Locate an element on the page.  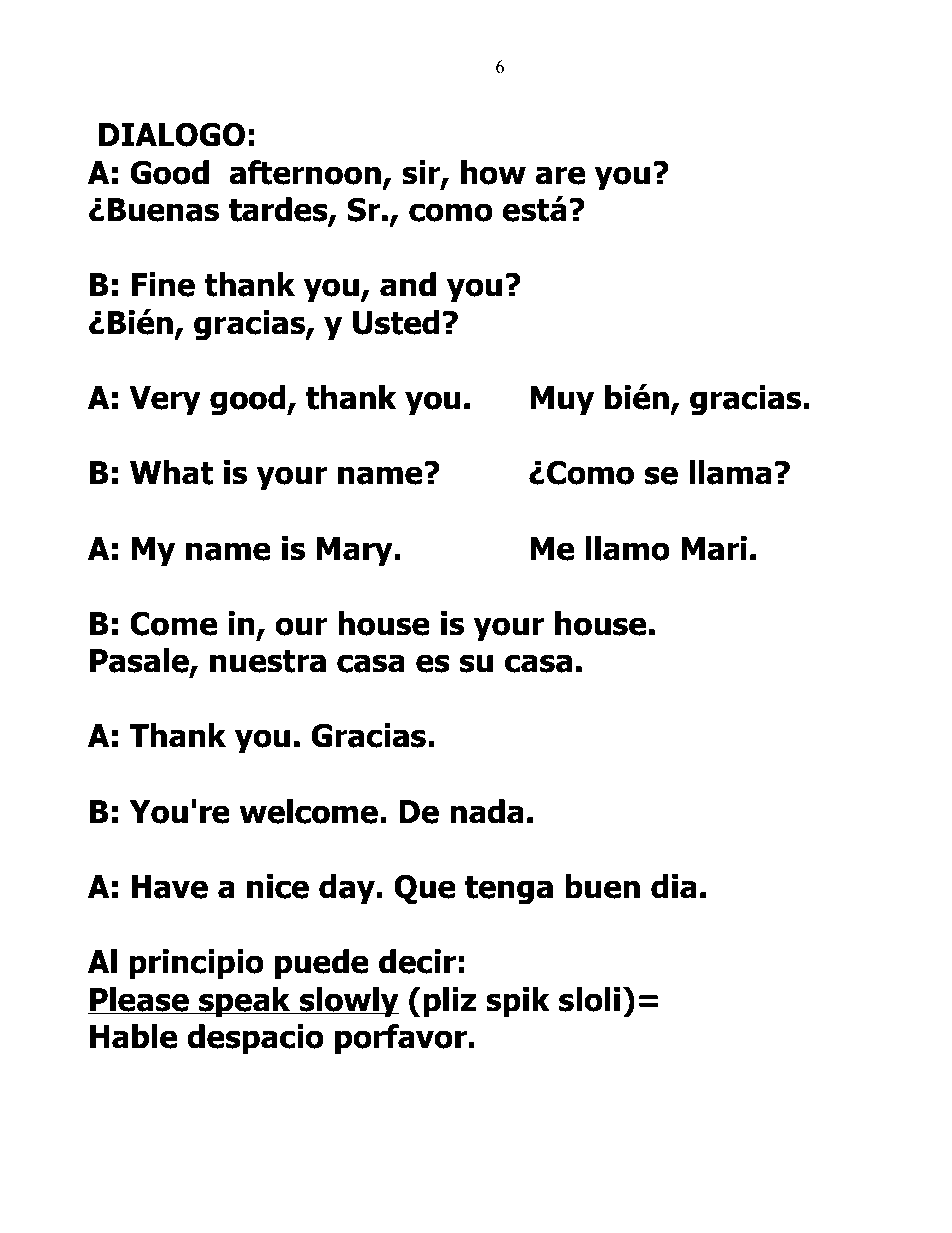
Have is located at coordinates (170, 887).
